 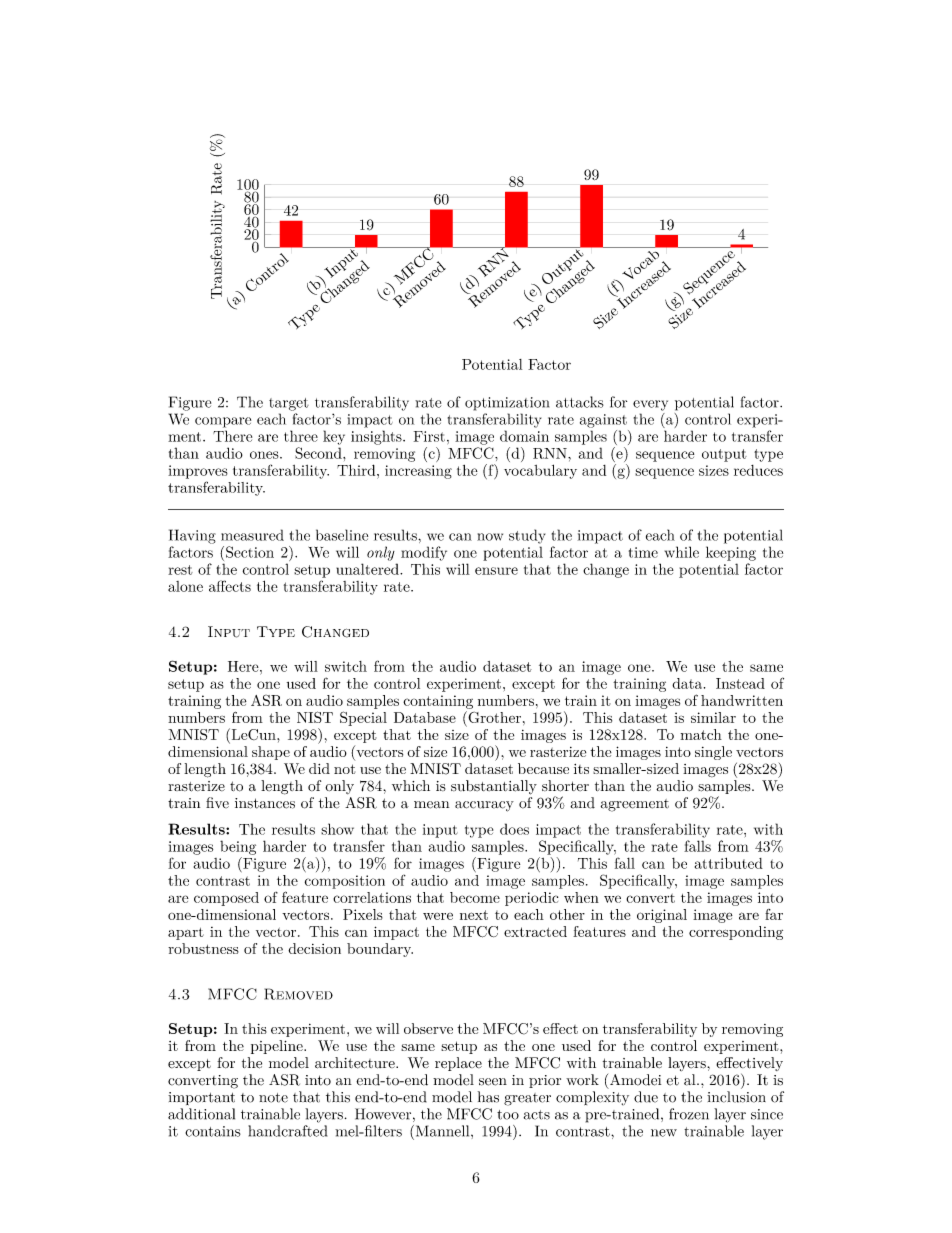 What do you see at coordinates (203, 948) in the screenshot?
I see `robustness` at bounding box center [203, 948].
